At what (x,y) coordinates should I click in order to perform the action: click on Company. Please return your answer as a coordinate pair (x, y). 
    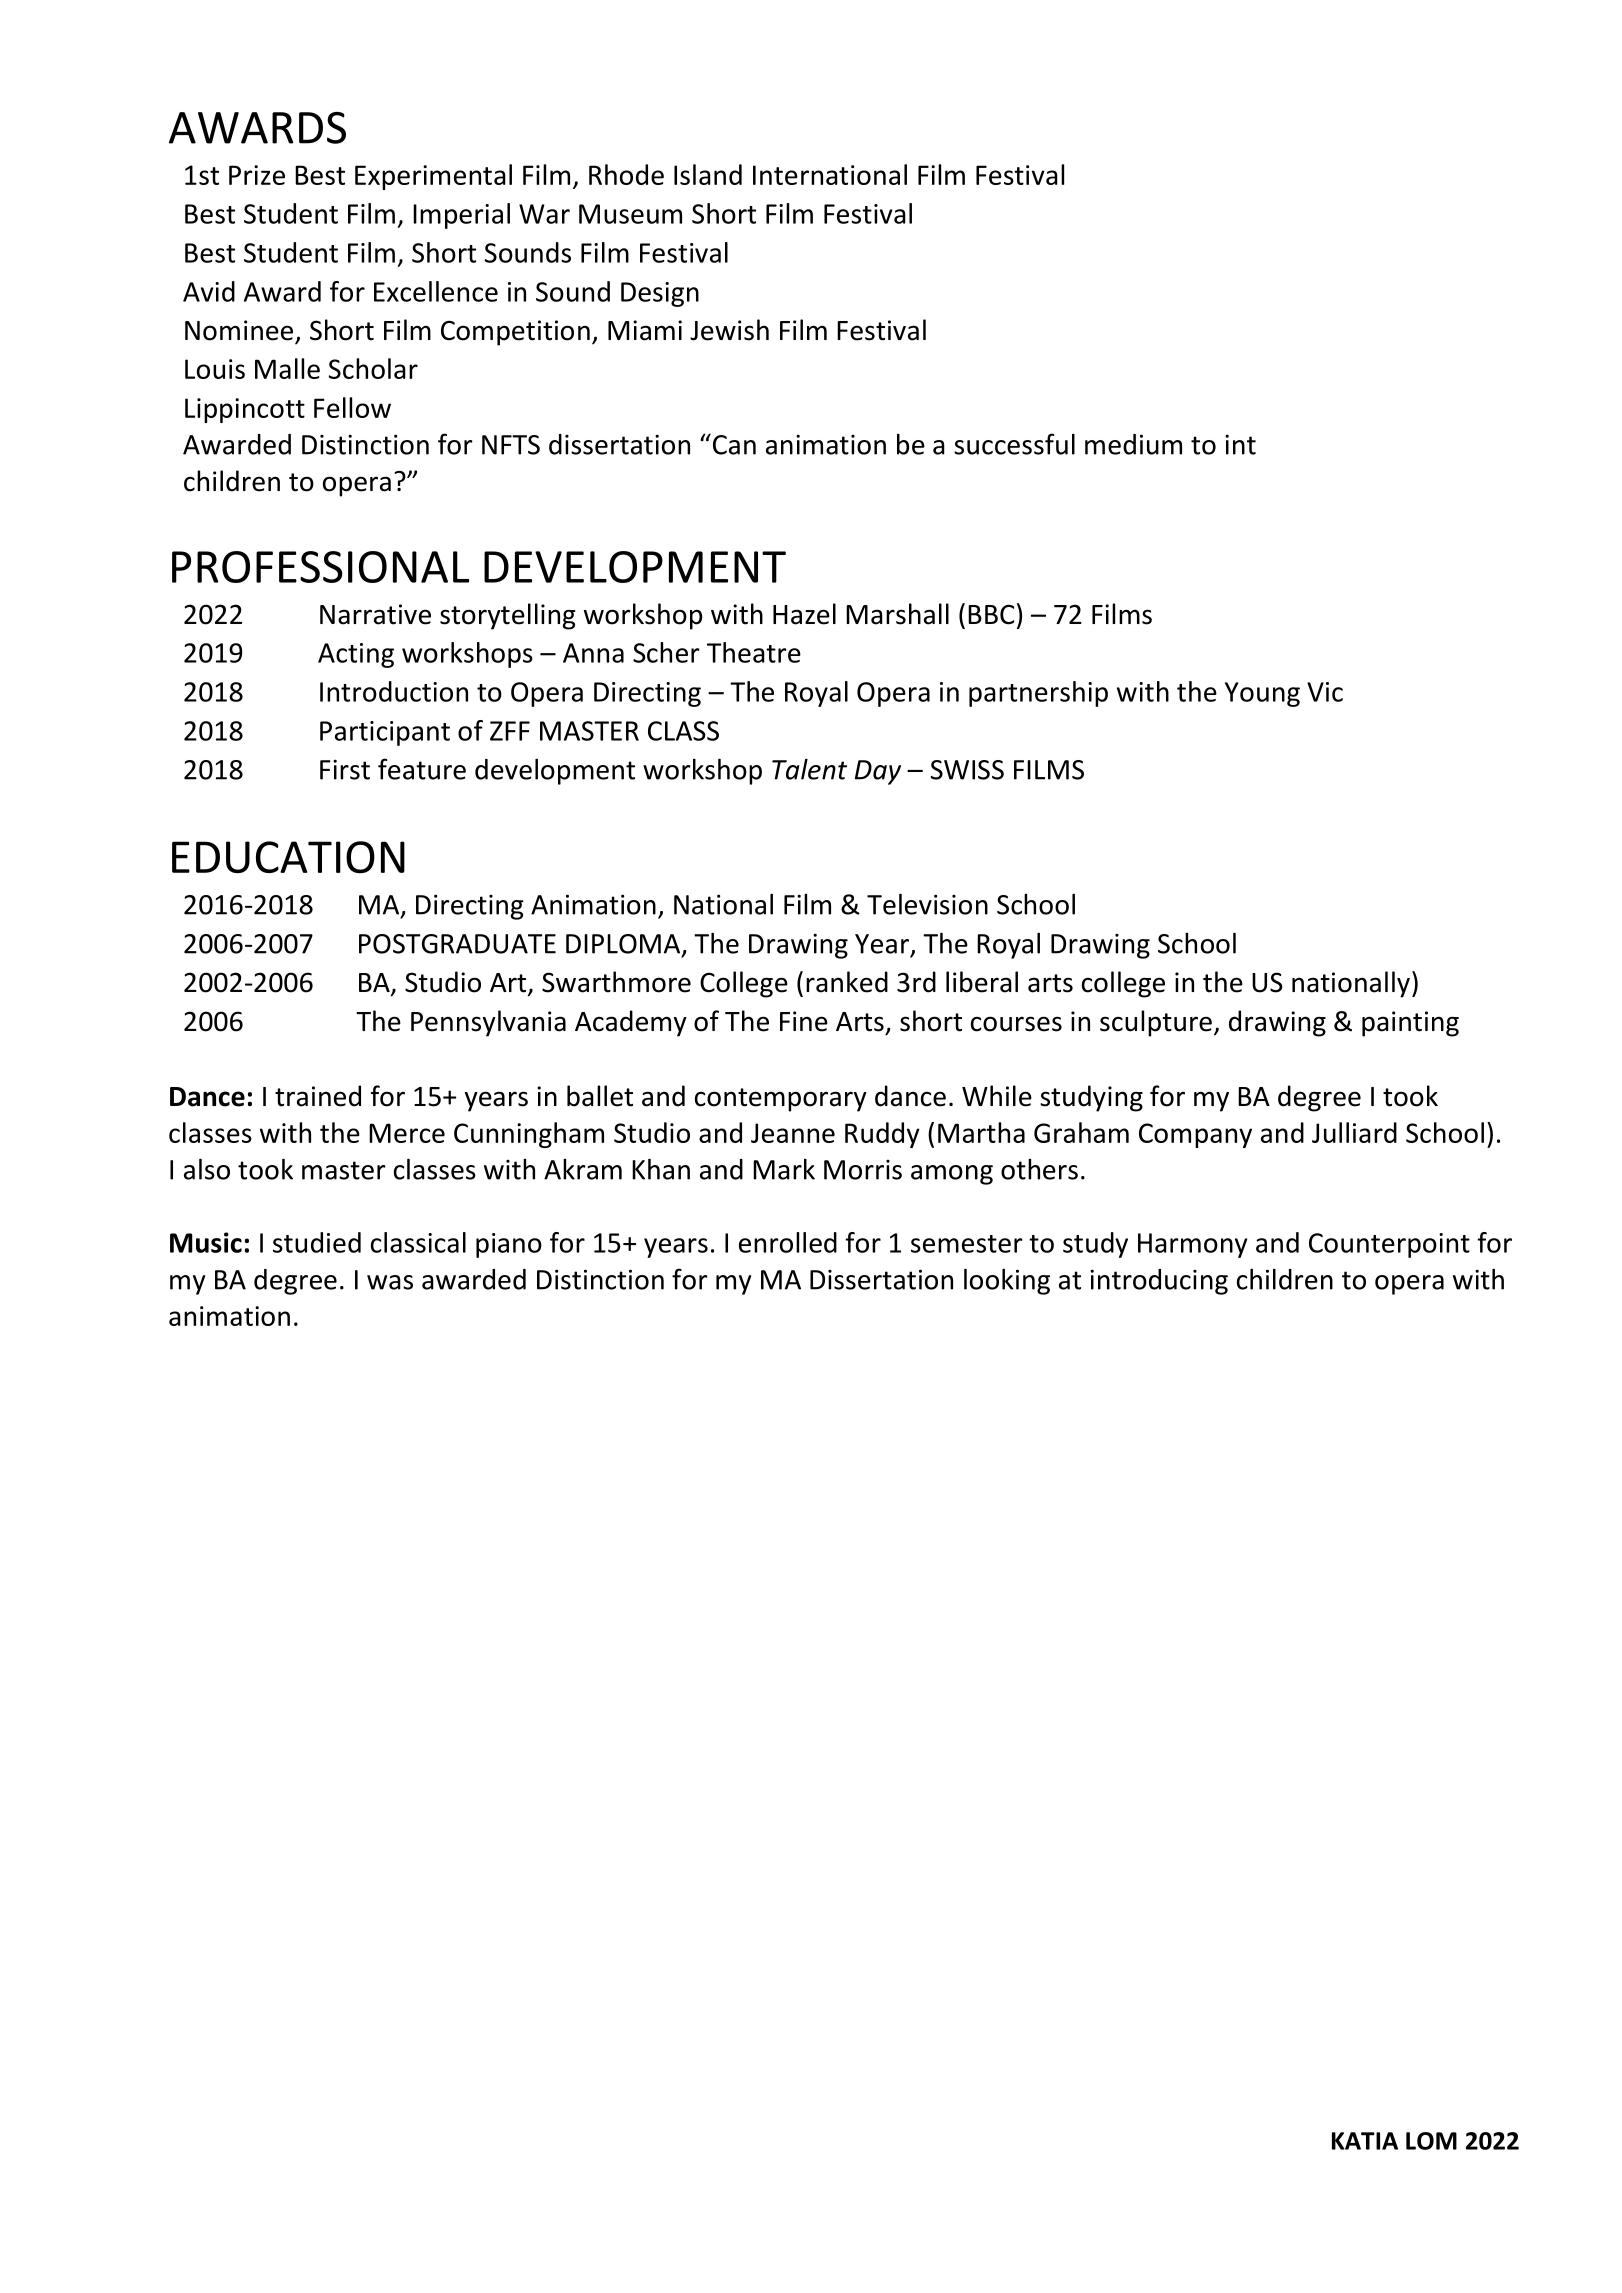
    Looking at the image, I should click on (1195, 1135).
